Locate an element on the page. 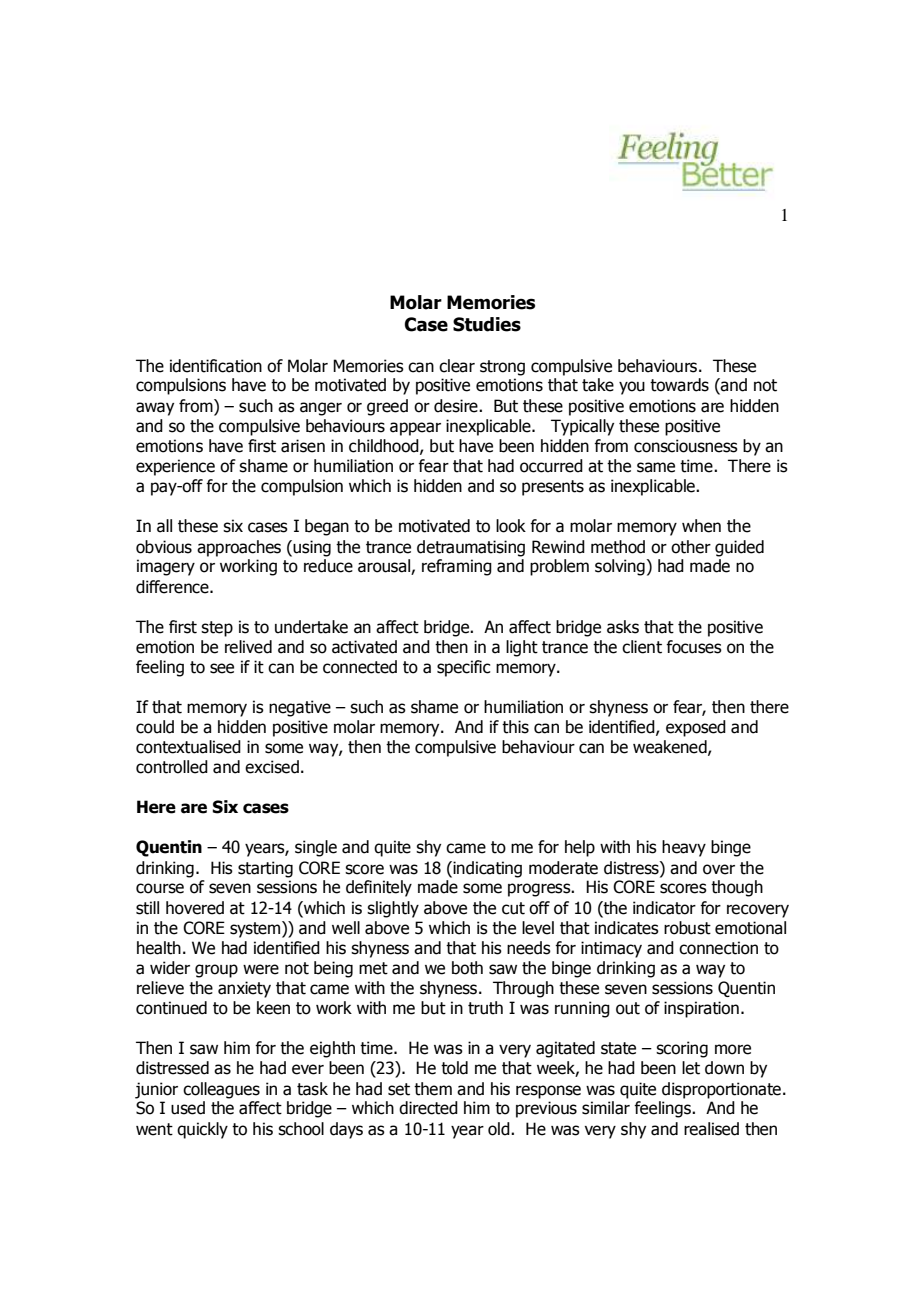 This document has height=1308, width=924. colleagues is located at coordinates (221, 1090).
